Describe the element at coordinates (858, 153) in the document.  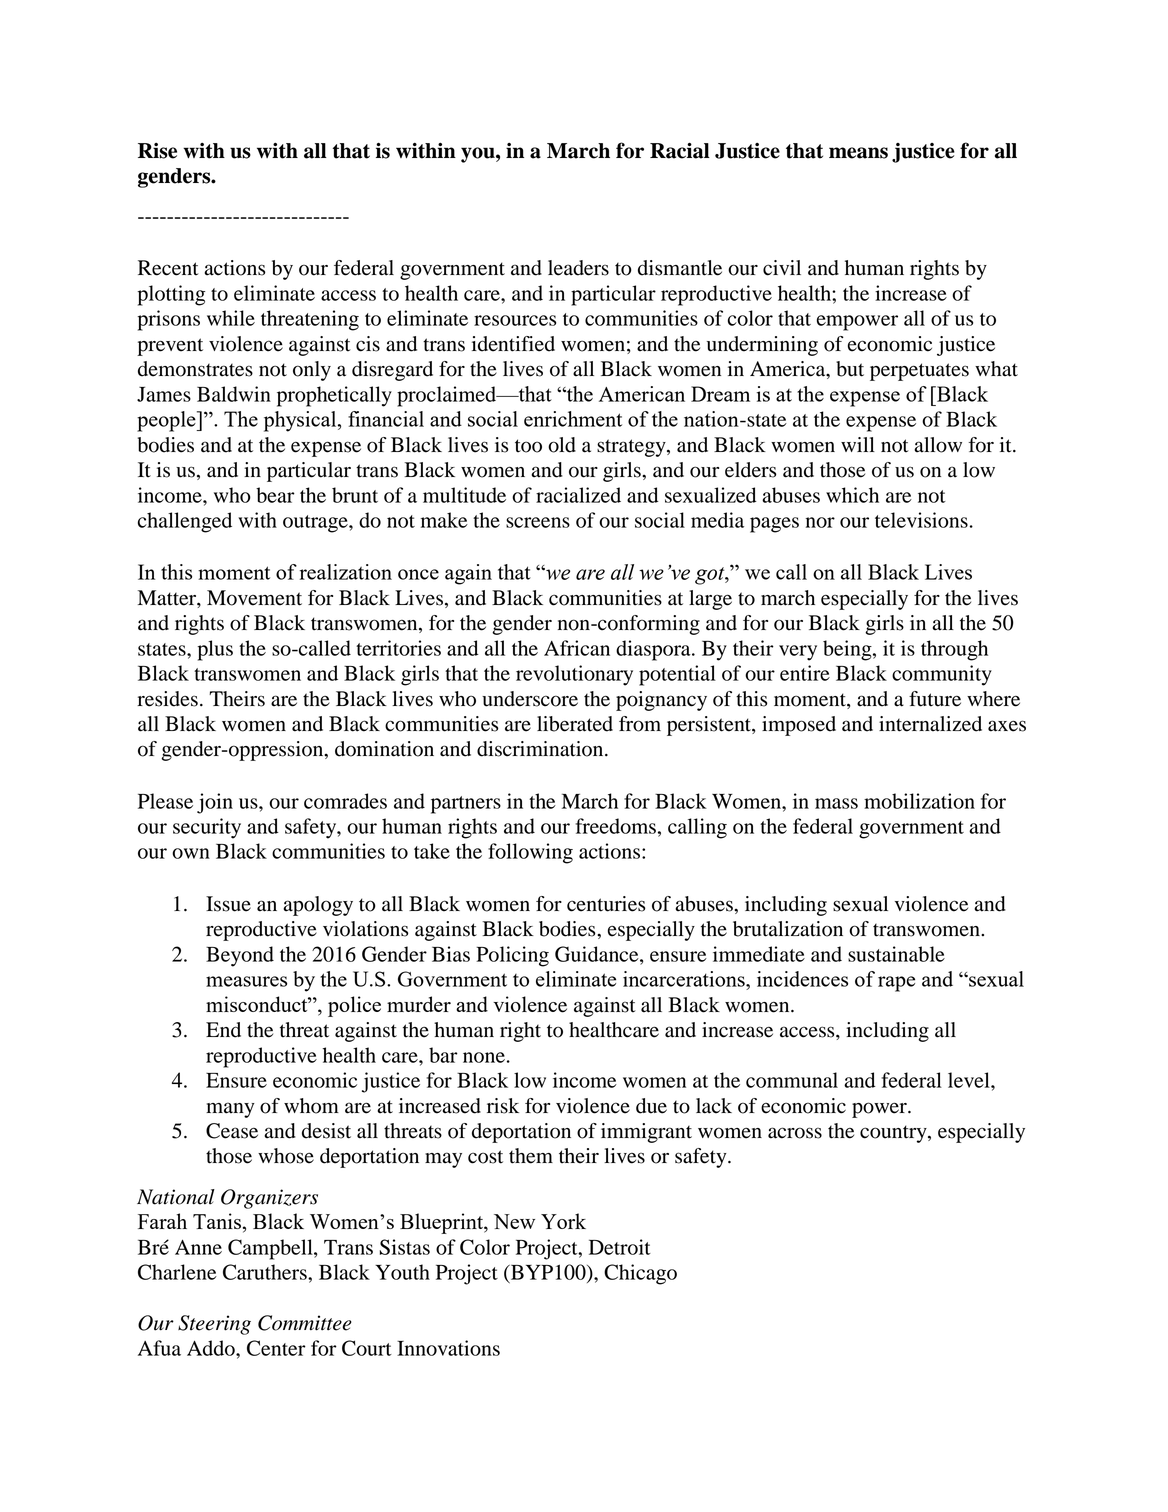
I see `means` at that location.
